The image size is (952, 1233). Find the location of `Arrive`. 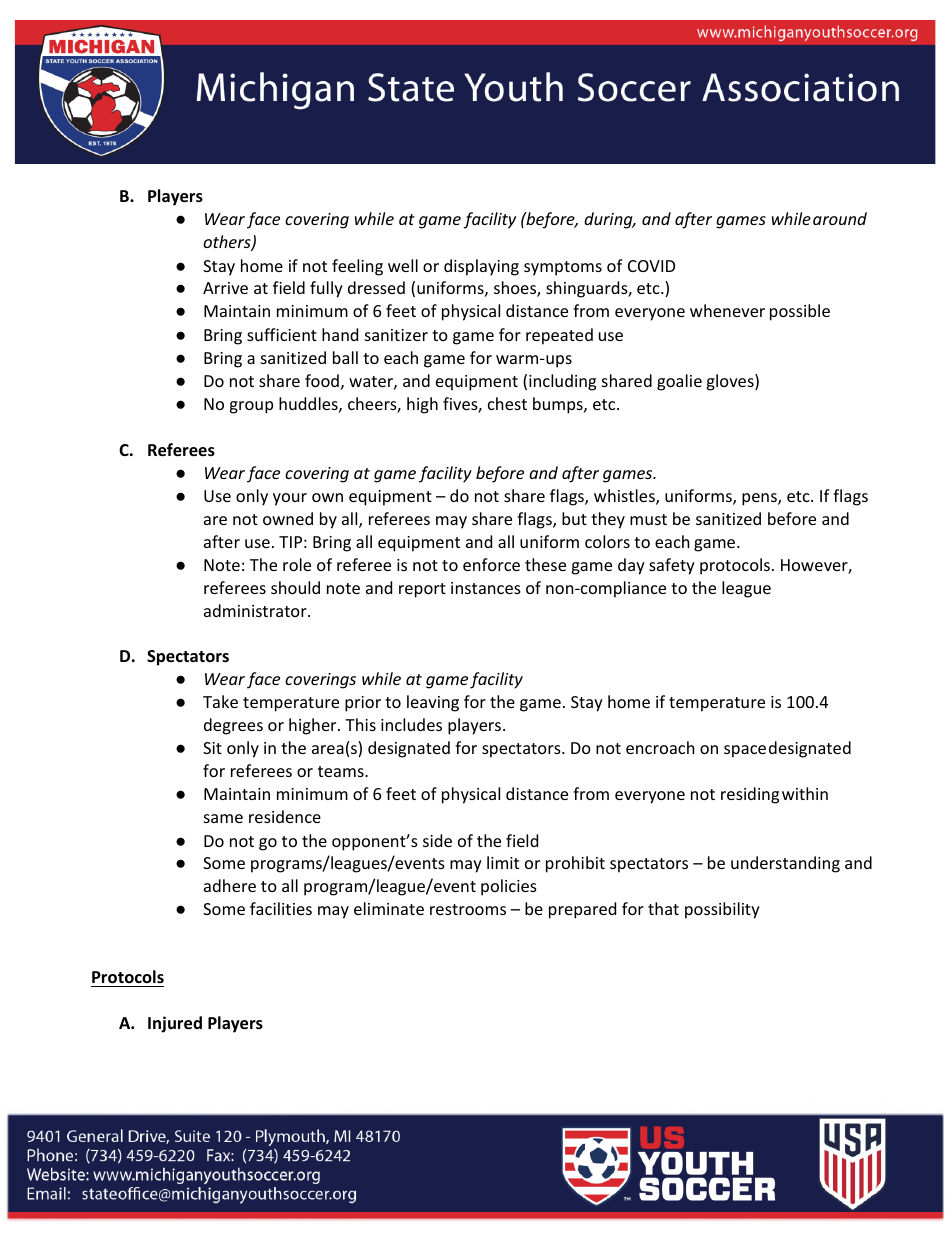

Arrive is located at coordinates (225, 288).
